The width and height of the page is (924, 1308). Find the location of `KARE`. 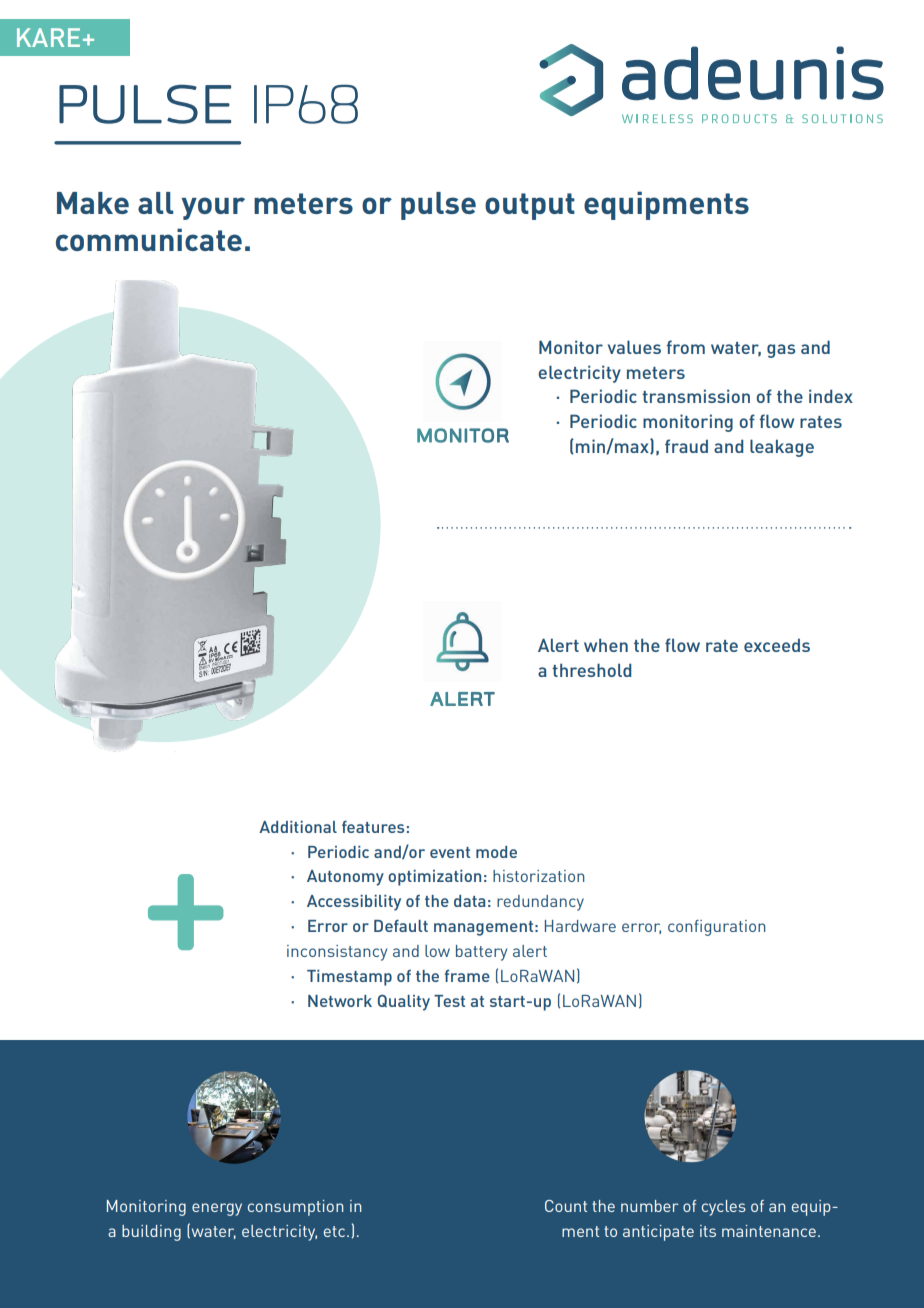

KARE is located at coordinates (48, 37).
